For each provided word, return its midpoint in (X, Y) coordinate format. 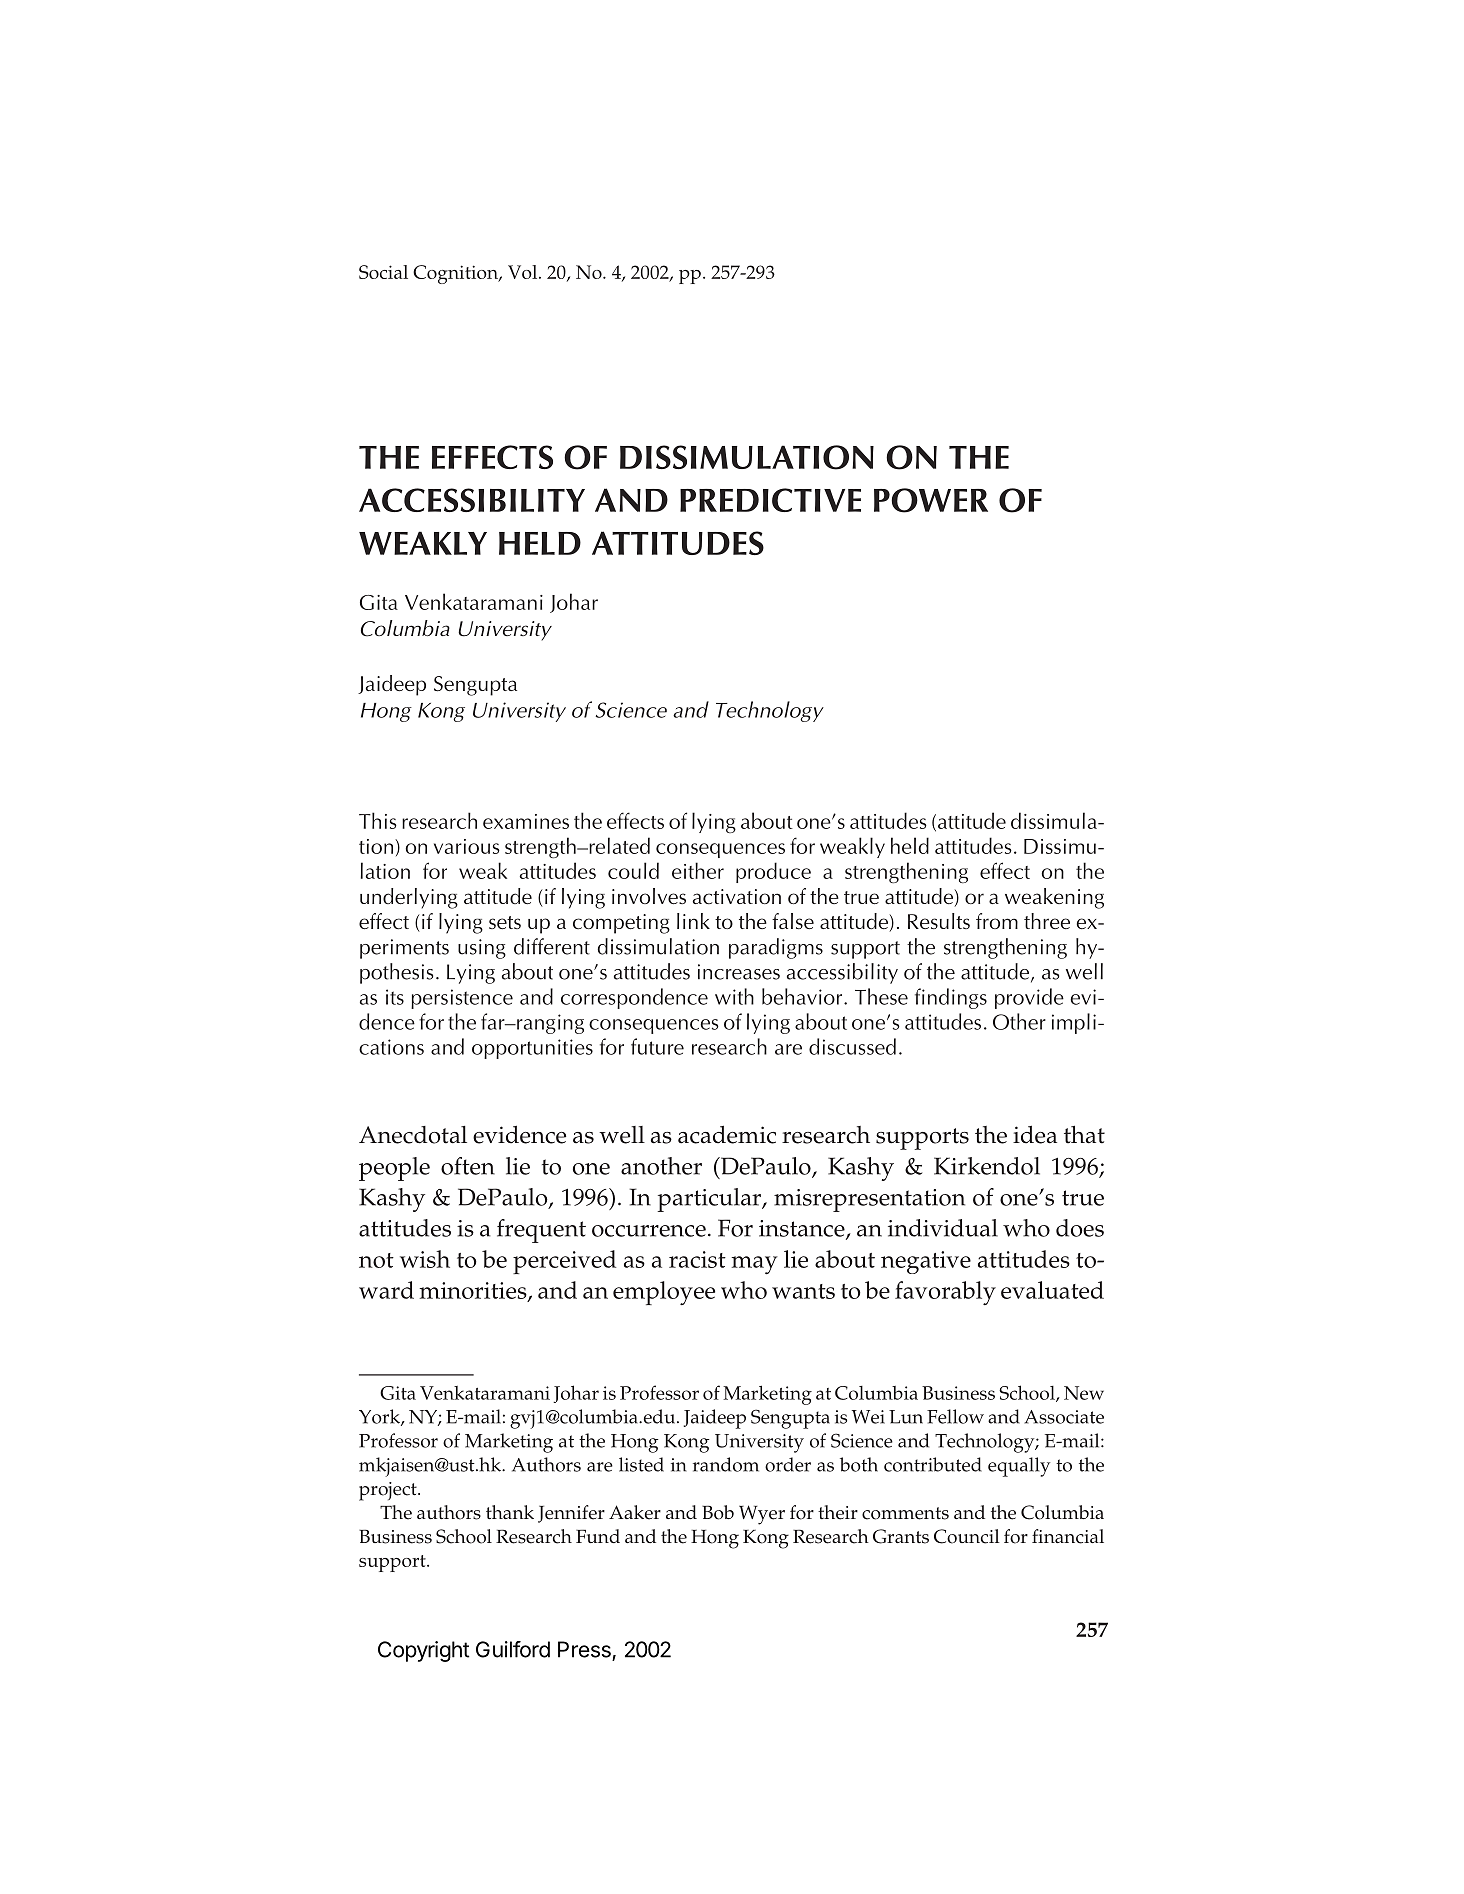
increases (739, 972)
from (997, 921)
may (754, 1265)
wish (425, 1259)
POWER (931, 500)
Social (383, 272)
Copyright (423, 1651)
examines (526, 821)
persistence (462, 999)
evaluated (1052, 1290)
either (698, 870)
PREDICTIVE (770, 500)
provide (1029, 998)
